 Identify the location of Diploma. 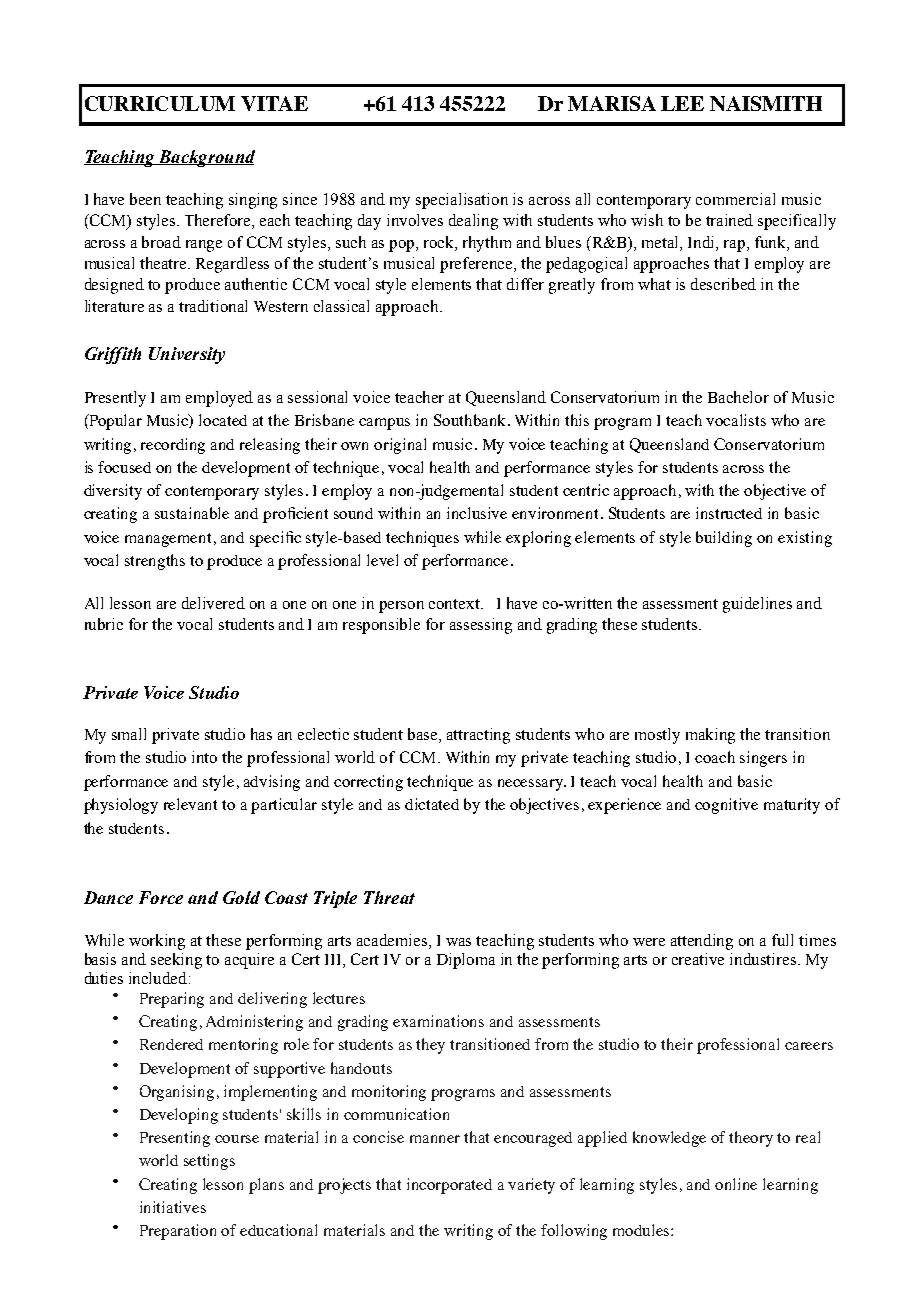
(466, 961).
